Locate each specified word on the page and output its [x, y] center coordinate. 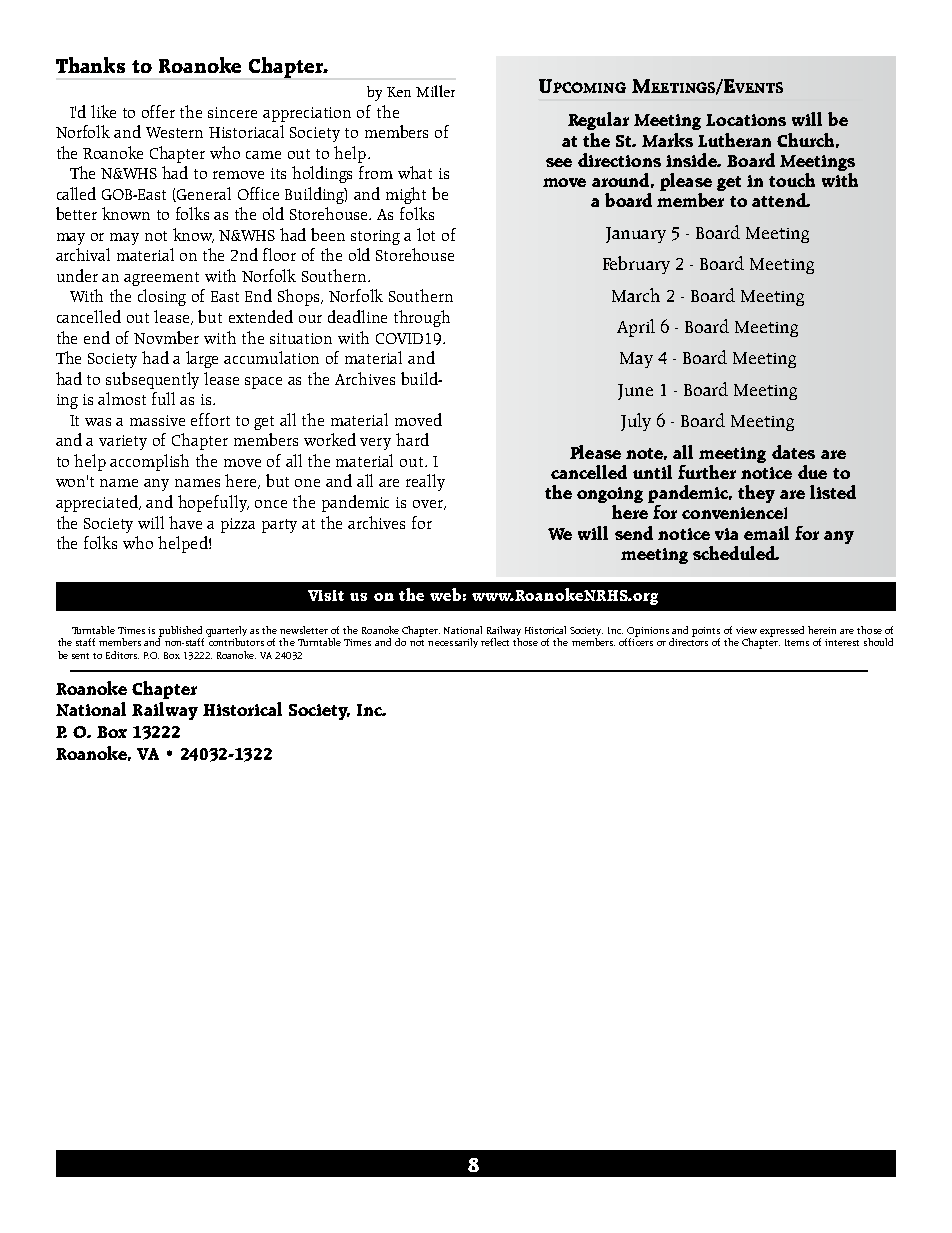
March [636, 295]
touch [792, 180]
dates [793, 452]
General [204, 193]
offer [158, 111]
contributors [236, 641]
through [422, 318]
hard [412, 439]
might [406, 195]
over [429, 505]
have [185, 522]
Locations [746, 120]
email [766, 533]
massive [157, 420]
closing [162, 297]
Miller [435, 91]
